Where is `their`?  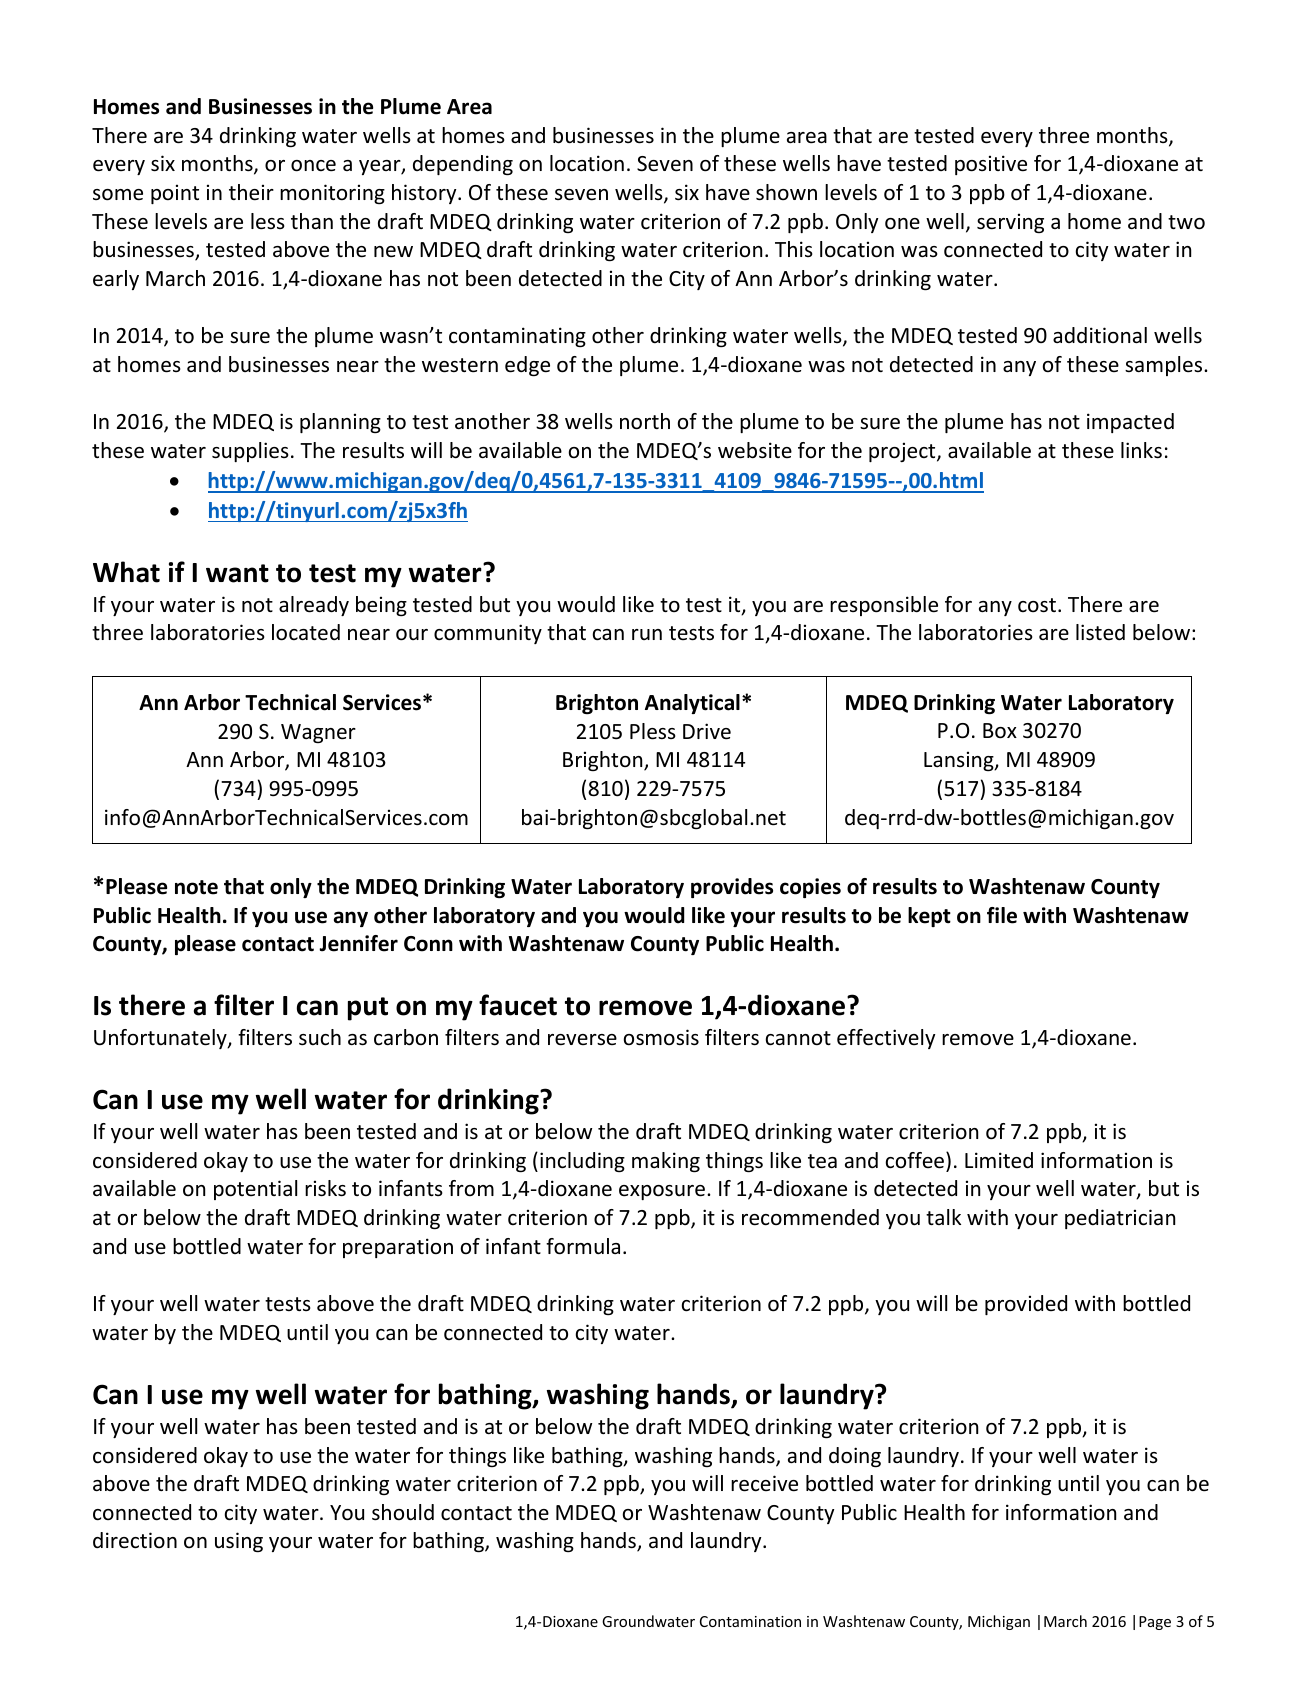
their is located at coordinates (251, 192).
